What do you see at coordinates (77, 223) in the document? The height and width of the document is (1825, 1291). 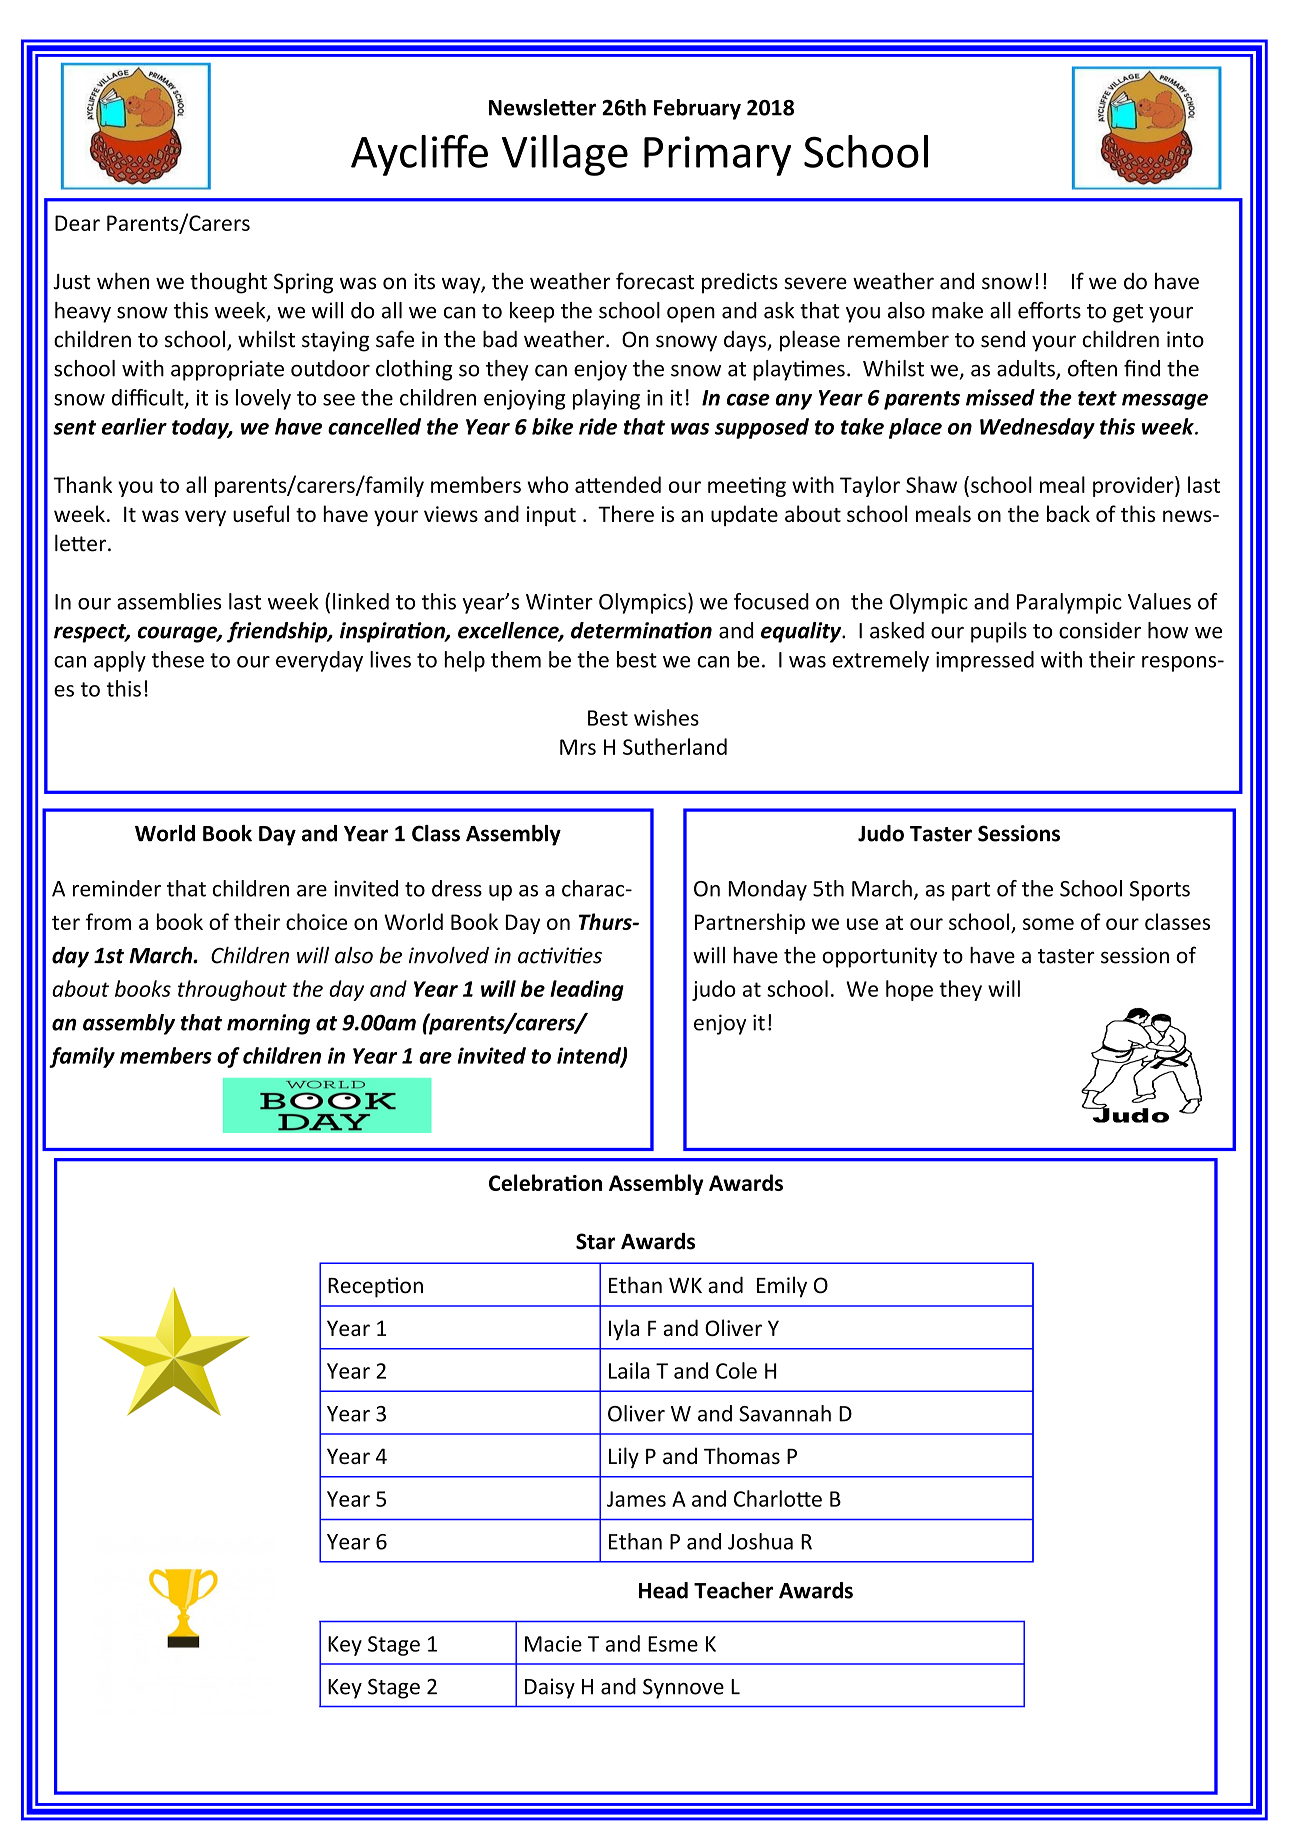 I see `Dear` at bounding box center [77, 223].
